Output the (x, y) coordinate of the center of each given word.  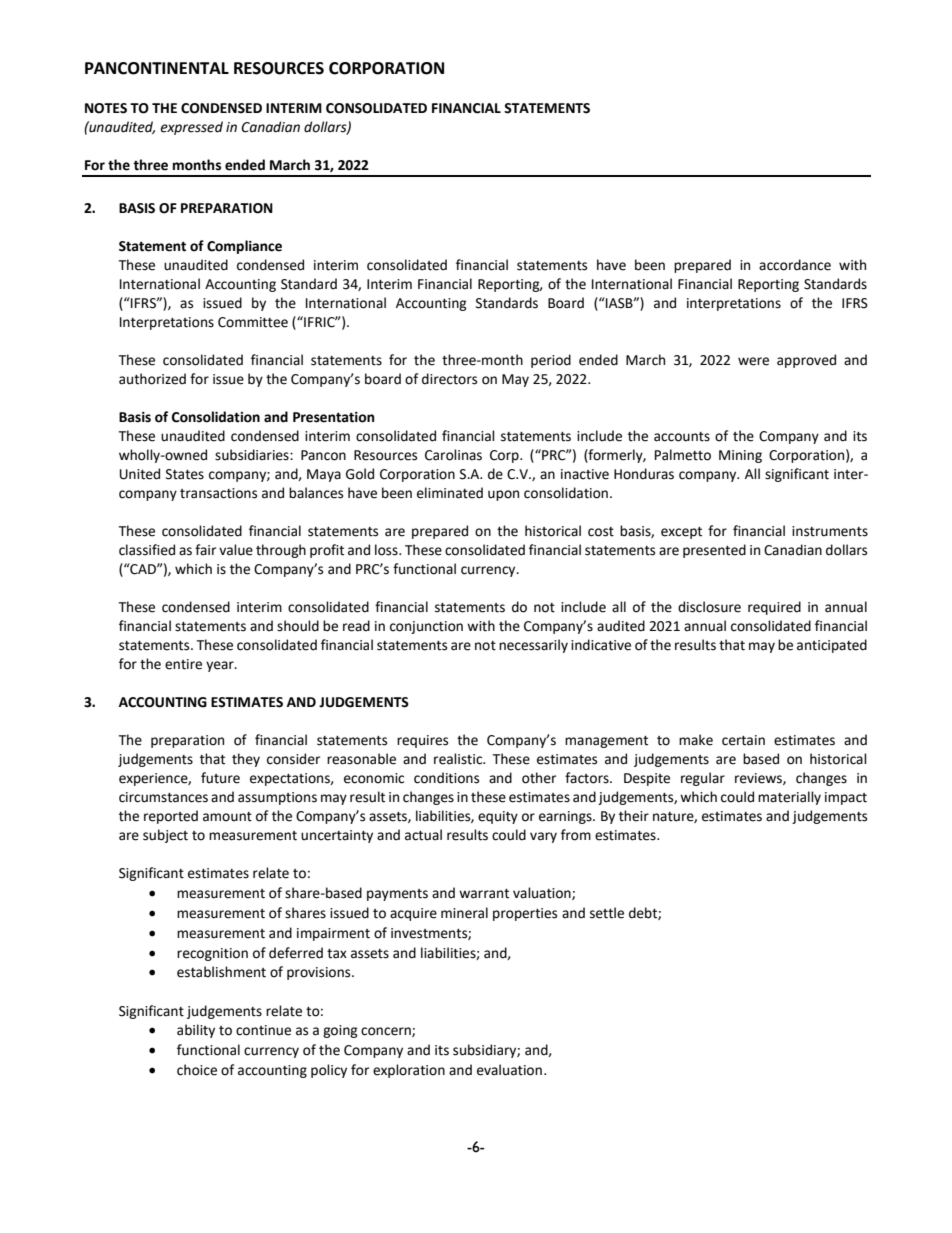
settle (607, 913)
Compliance (244, 247)
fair (205, 550)
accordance (795, 265)
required (774, 608)
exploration (409, 1071)
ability (196, 1031)
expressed (191, 128)
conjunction (426, 627)
